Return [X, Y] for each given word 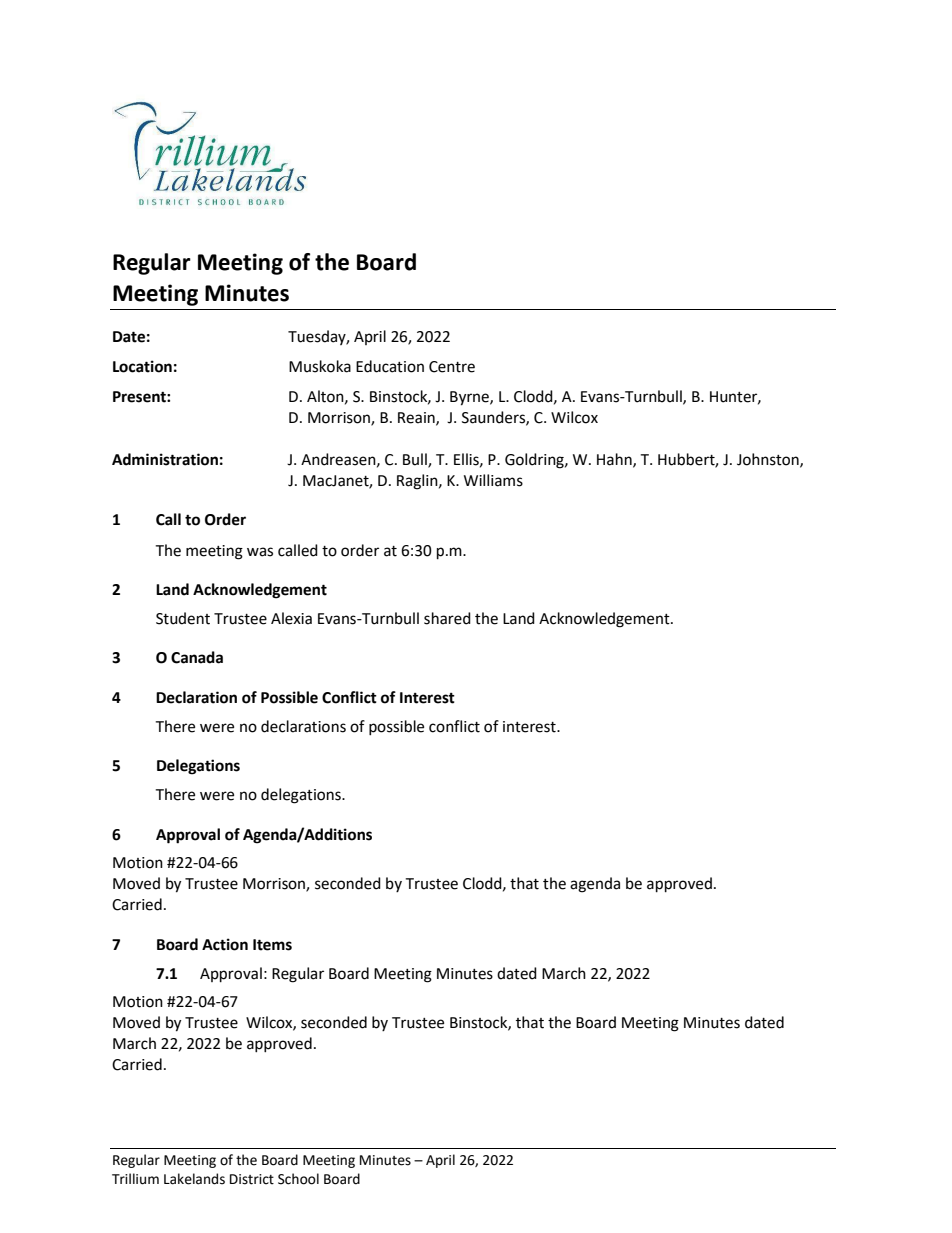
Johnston [769, 460]
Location [142, 366]
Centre [452, 367]
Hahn [615, 460]
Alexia [291, 618]
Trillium [135, 1179]
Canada [197, 657]
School [298, 1179]
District [252, 1179]
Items [272, 945]
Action [225, 944]
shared [447, 618]
